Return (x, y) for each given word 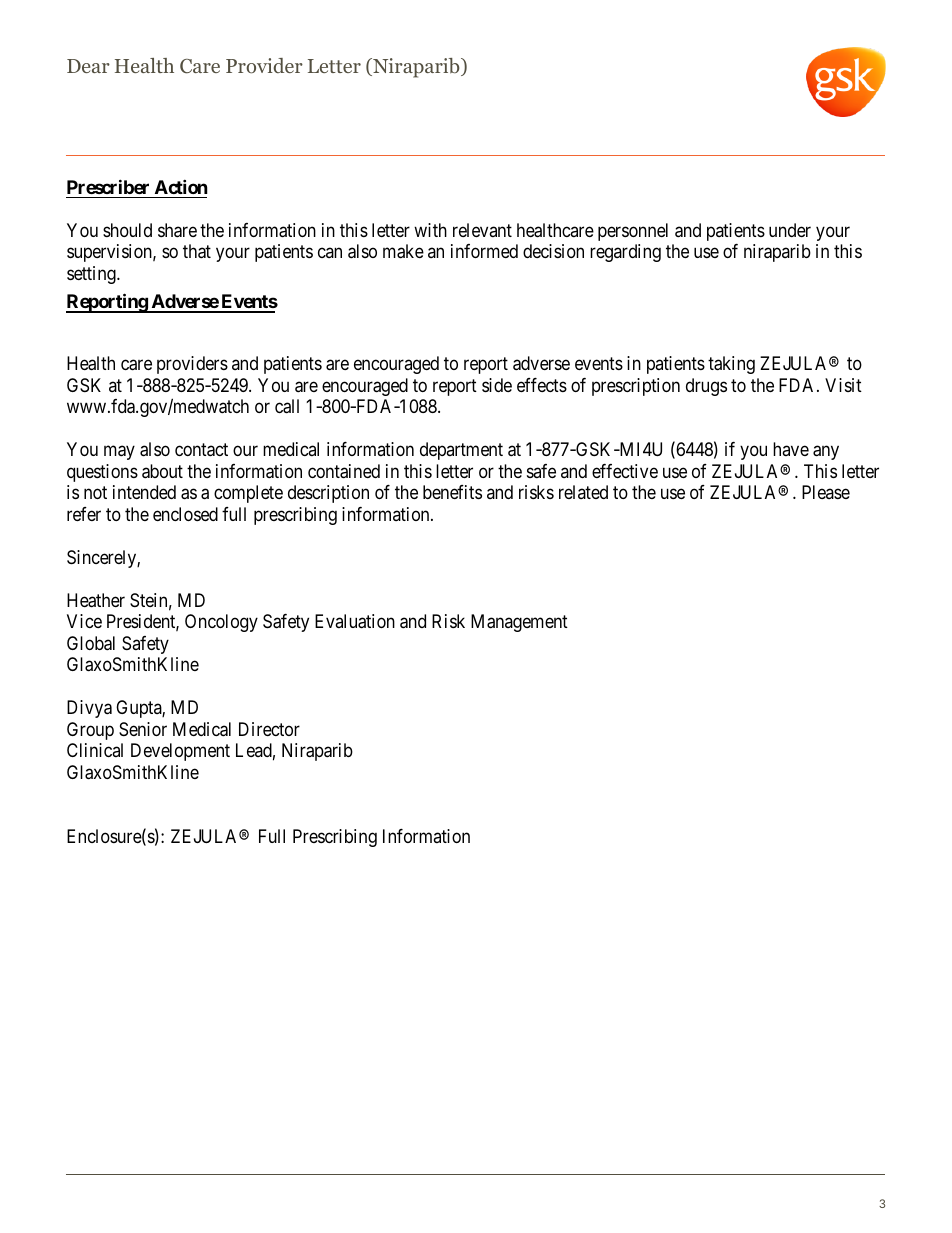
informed (484, 251)
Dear (88, 66)
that (197, 251)
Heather (96, 600)
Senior (143, 729)
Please (826, 492)
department (461, 451)
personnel (633, 232)
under (790, 230)
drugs (706, 387)
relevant (482, 230)
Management (519, 623)
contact (201, 450)
